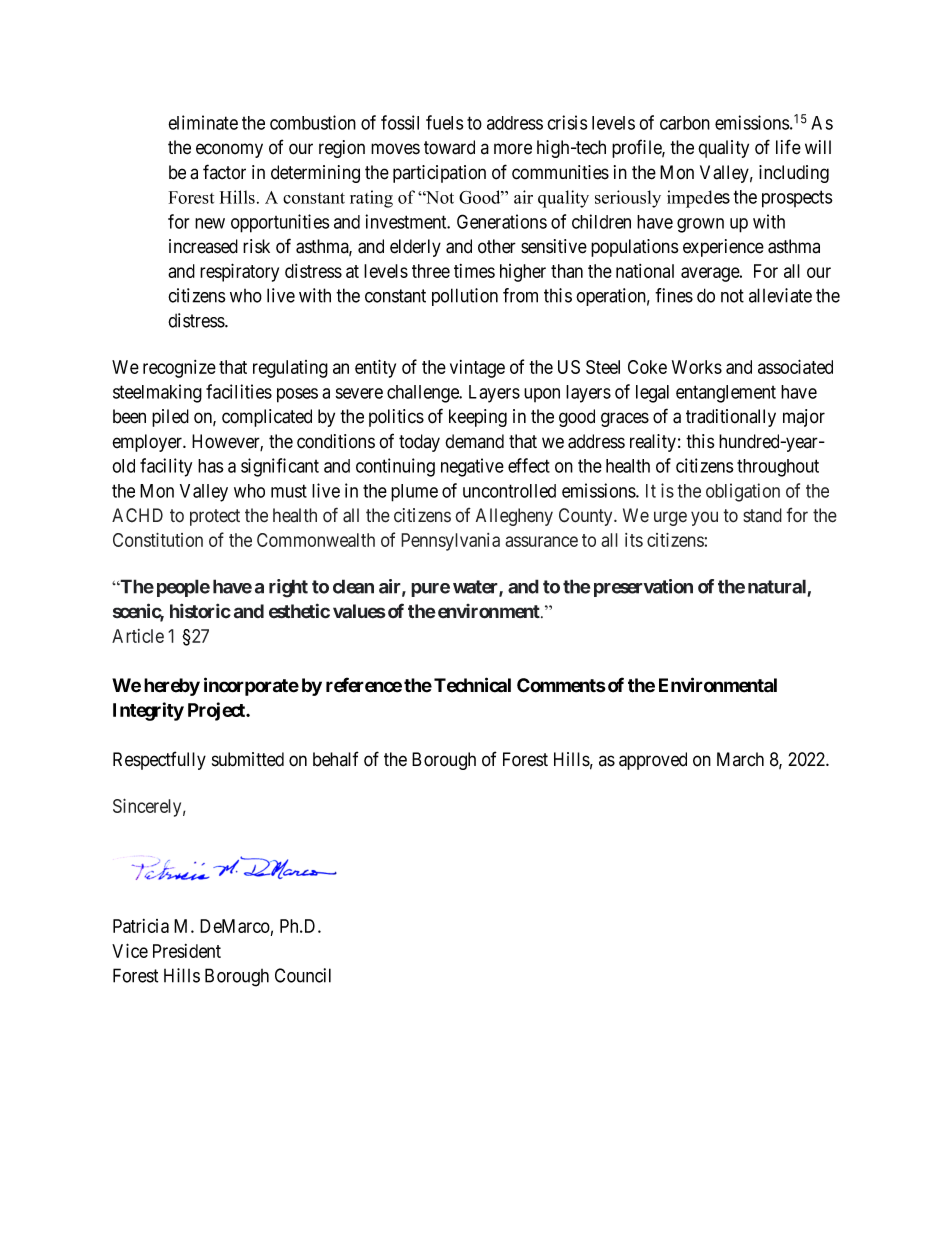 The width and height of the page is (952, 1233). What do you see at coordinates (187, 951) in the page?
I see `President` at bounding box center [187, 951].
